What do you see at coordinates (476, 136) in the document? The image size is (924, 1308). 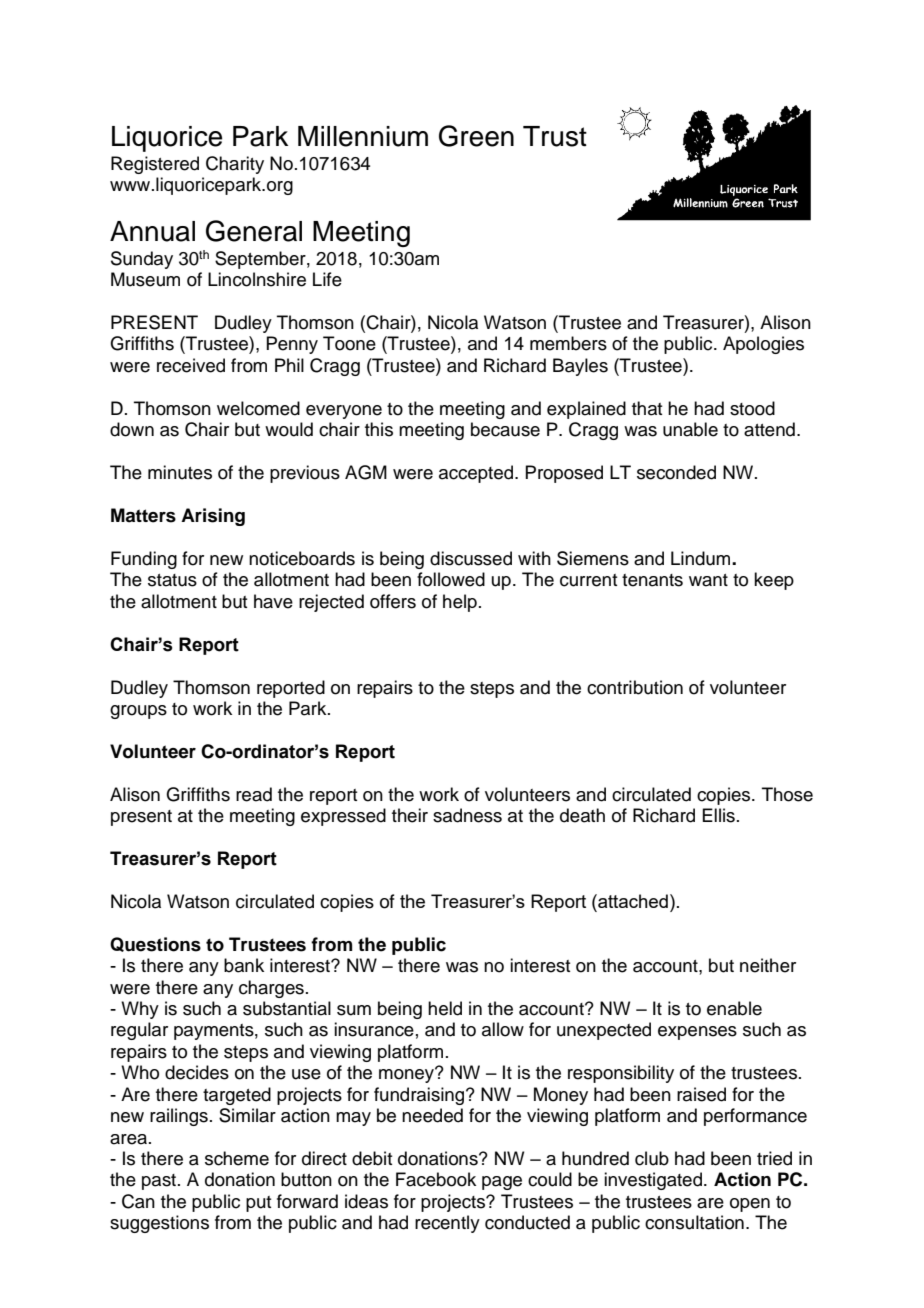 I see `Green` at bounding box center [476, 136].
